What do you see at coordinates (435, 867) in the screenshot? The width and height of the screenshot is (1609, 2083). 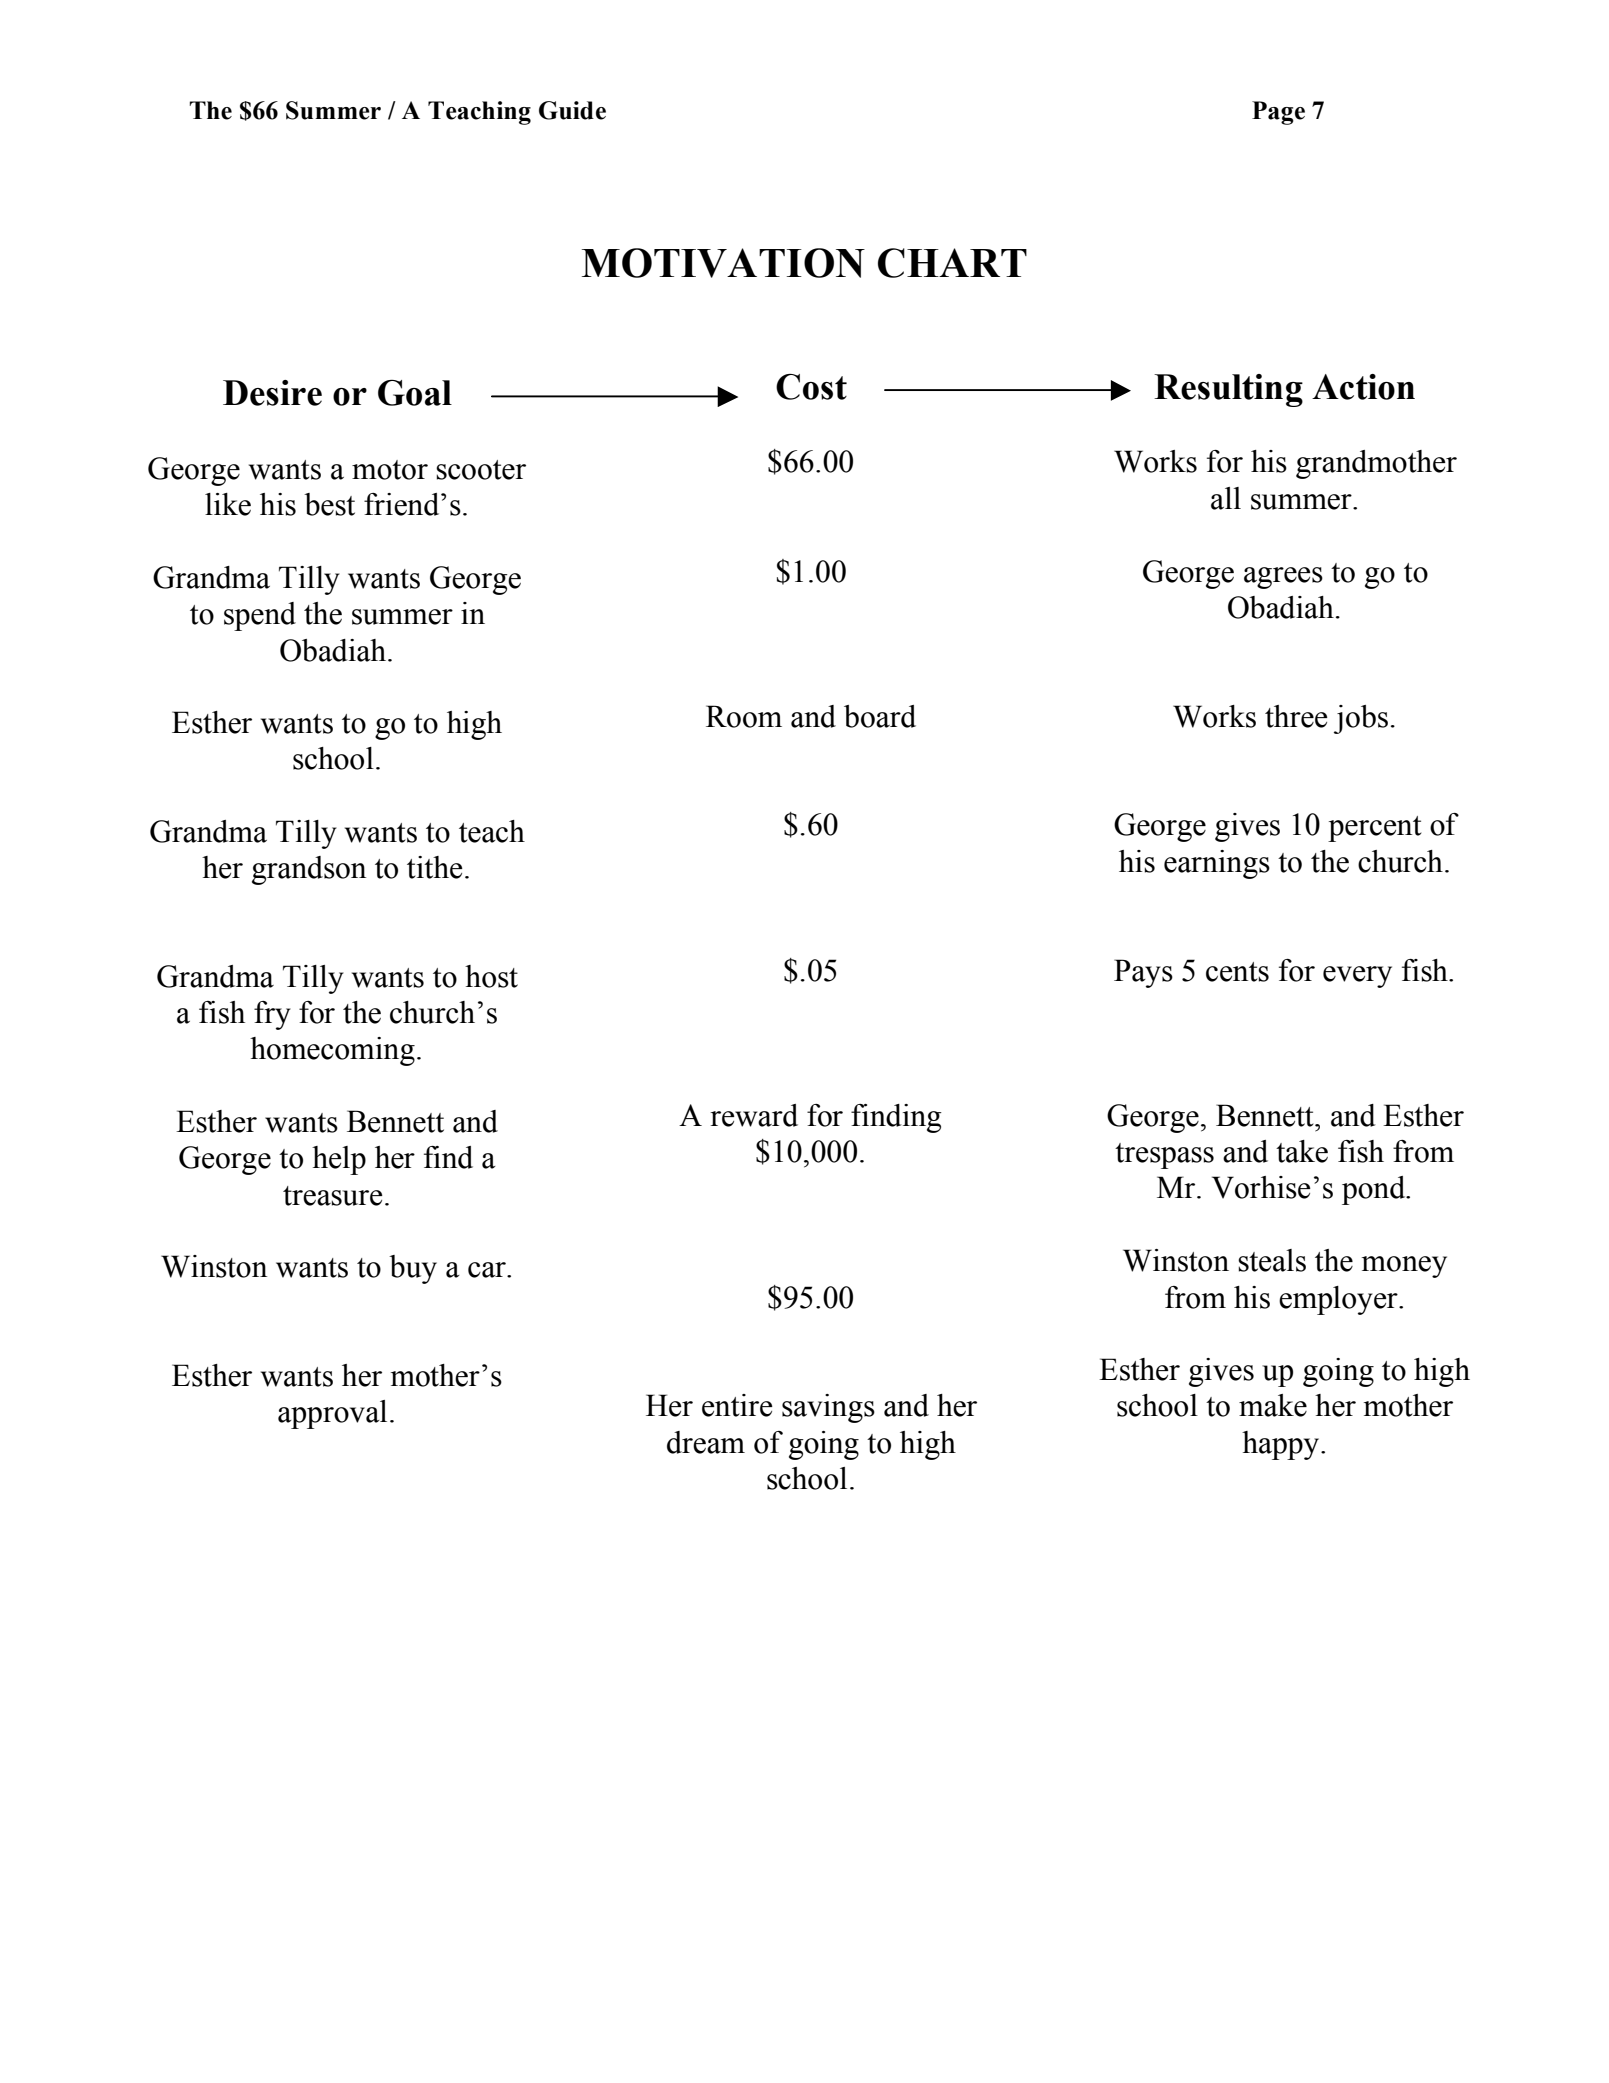 I see `tithe` at bounding box center [435, 867].
